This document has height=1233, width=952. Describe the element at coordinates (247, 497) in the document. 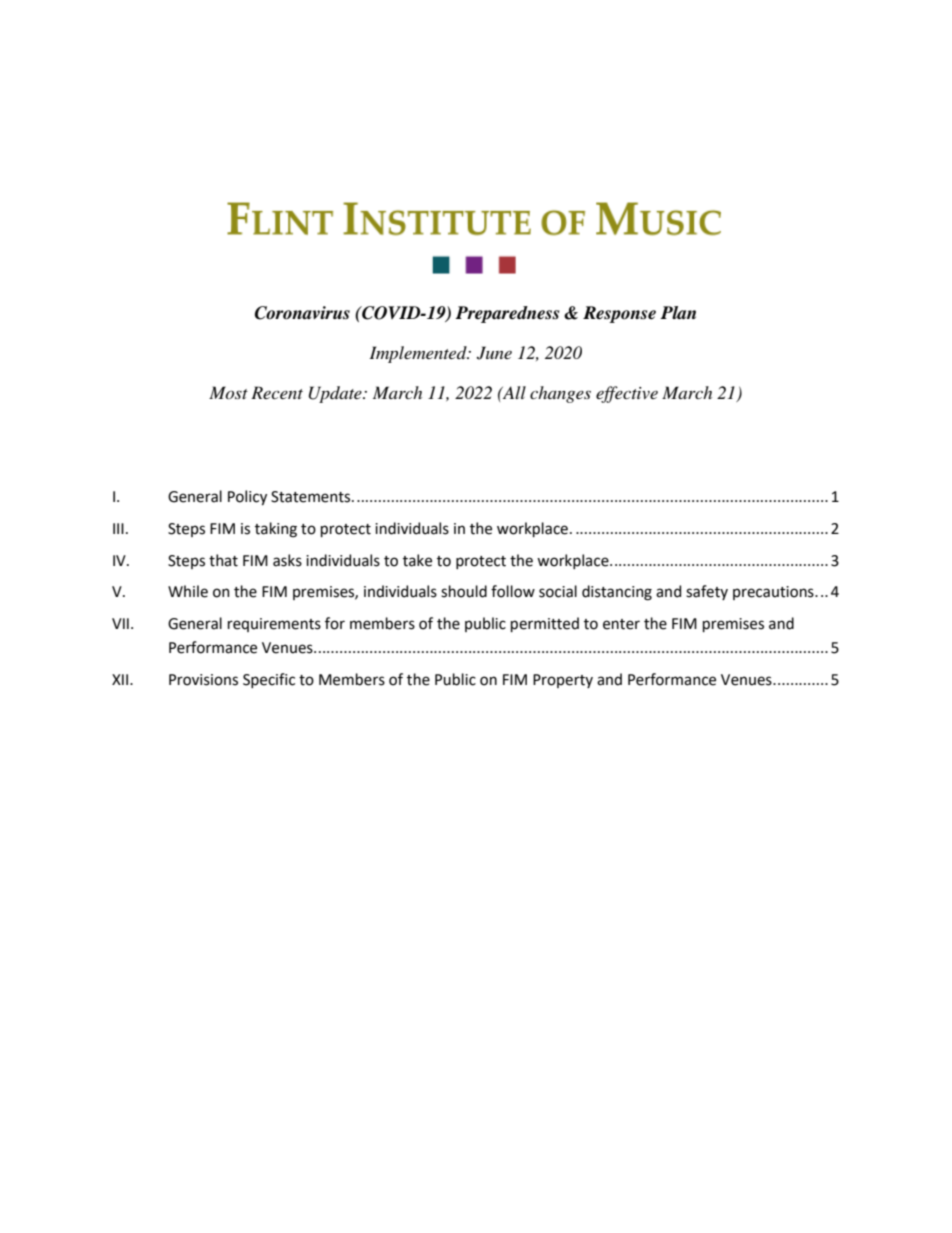

I see `Policy` at that location.
